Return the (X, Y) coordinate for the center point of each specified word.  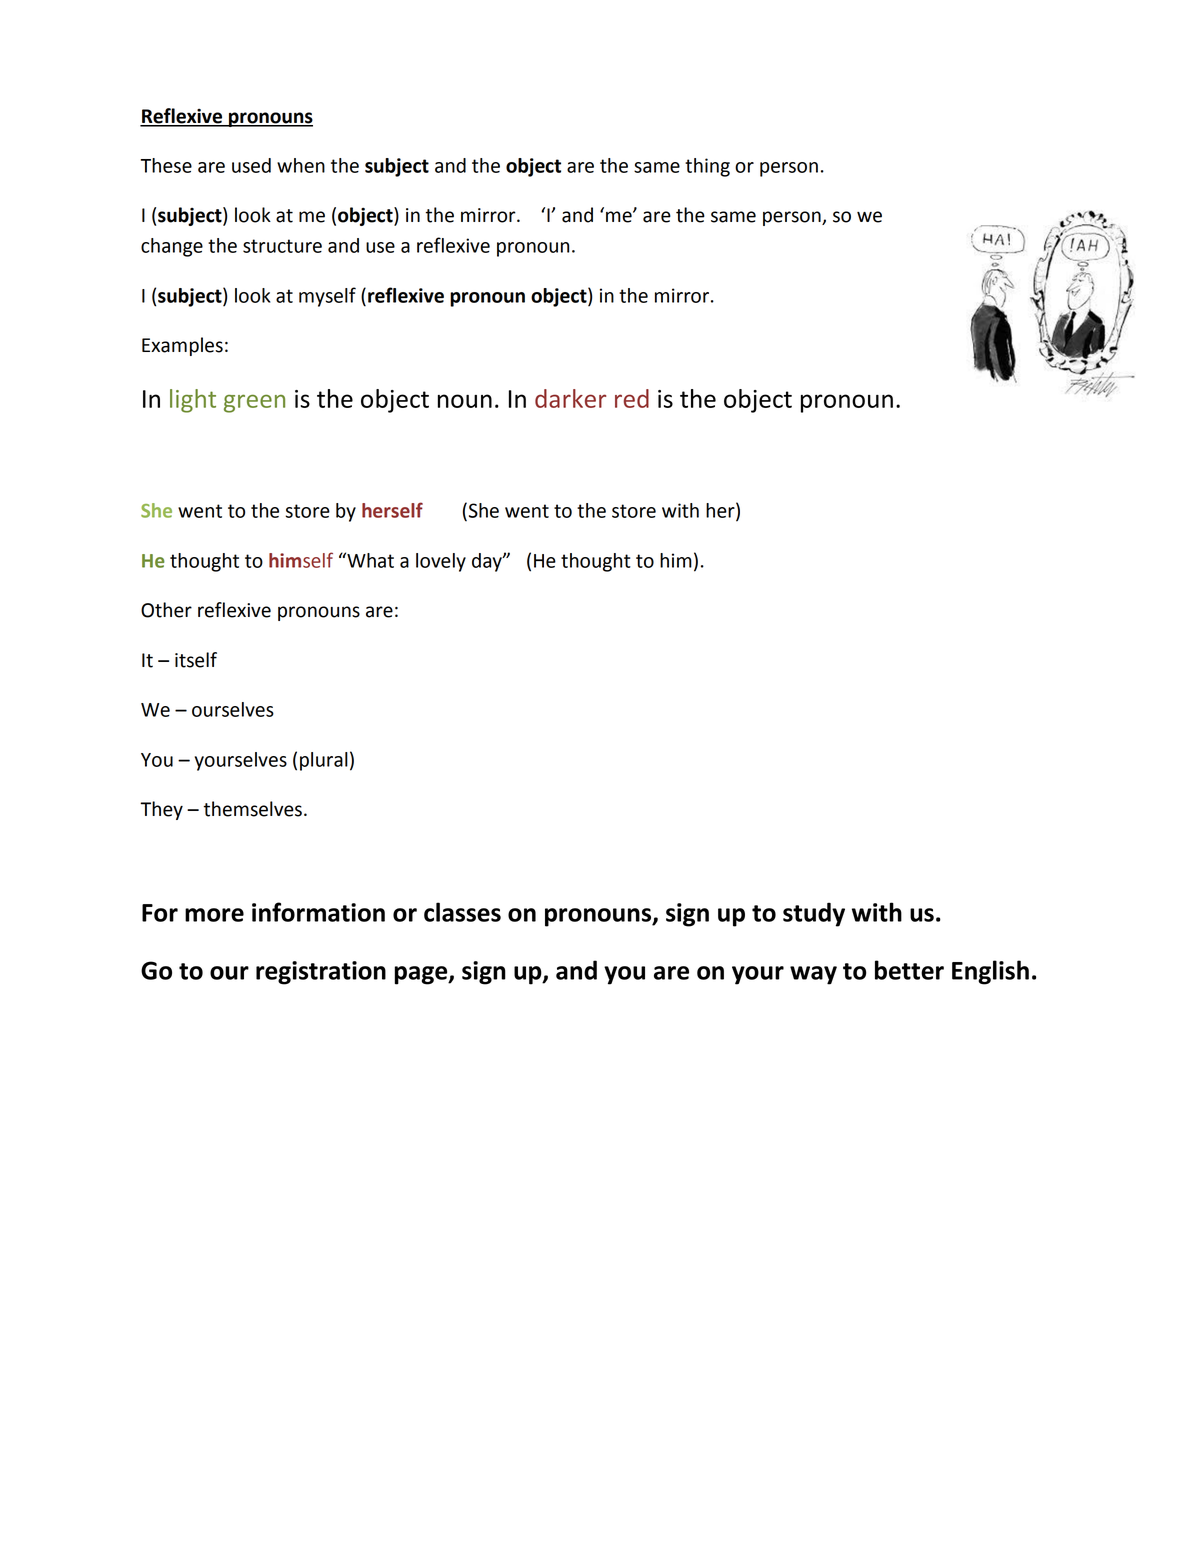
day (488, 562)
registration (321, 973)
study (814, 914)
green (254, 403)
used (251, 165)
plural (324, 761)
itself (196, 660)
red (632, 398)
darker (570, 398)
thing (707, 167)
